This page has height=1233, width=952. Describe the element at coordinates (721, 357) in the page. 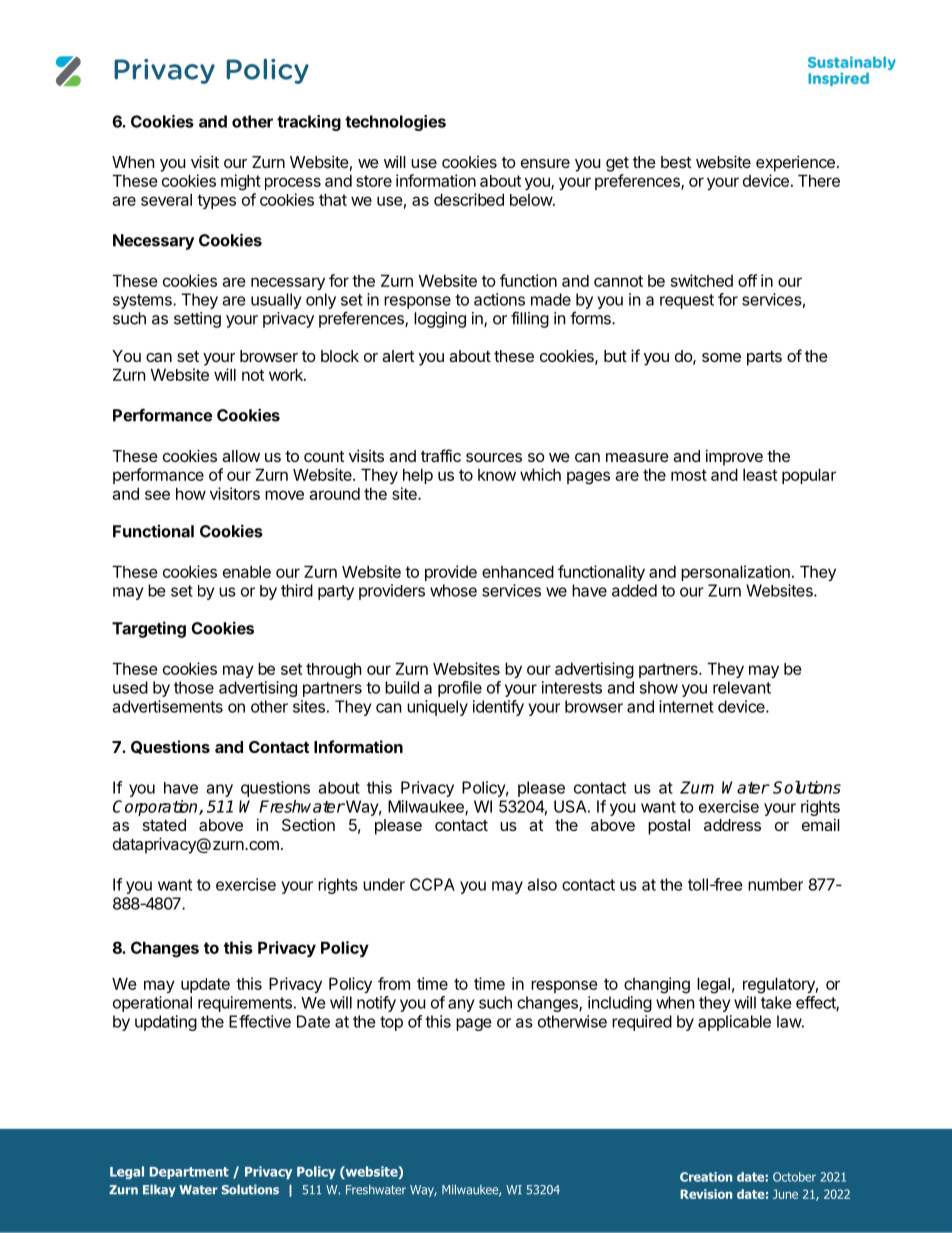

I see `some` at that location.
